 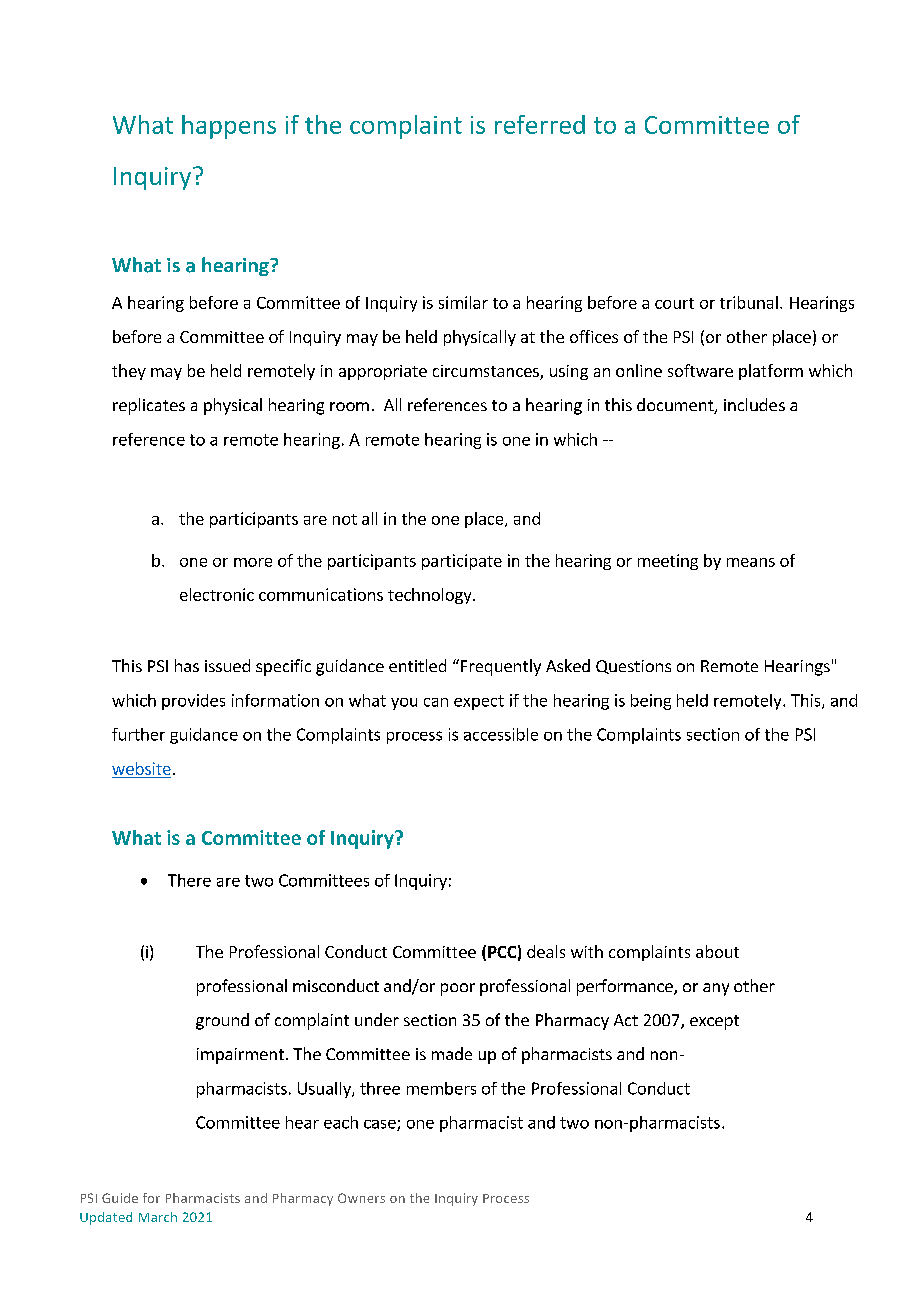 I want to click on entitled, so click(x=417, y=665).
